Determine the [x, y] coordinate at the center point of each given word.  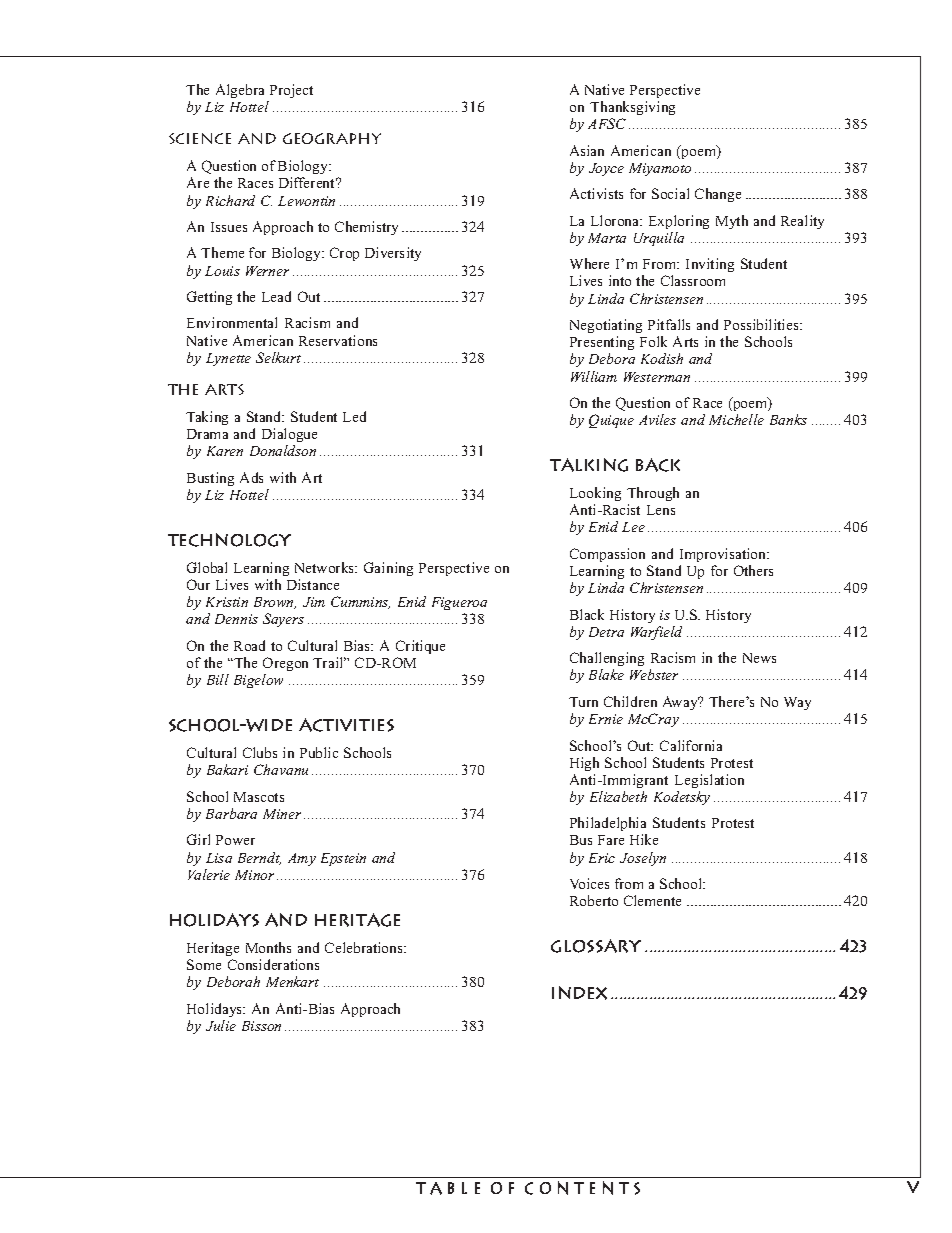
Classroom [693, 280]
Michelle [736, 419]
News [759, 658]
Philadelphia [608, 826]
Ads [251, 477]
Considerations [273, 964]
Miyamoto [660, 169]
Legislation [709, 781]
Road [249, 645]
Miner [282, 814]
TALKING [589, 465]
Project [291, 91]
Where [589, 263]
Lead [276, 296]
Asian [587, 150]
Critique [420, 647]
